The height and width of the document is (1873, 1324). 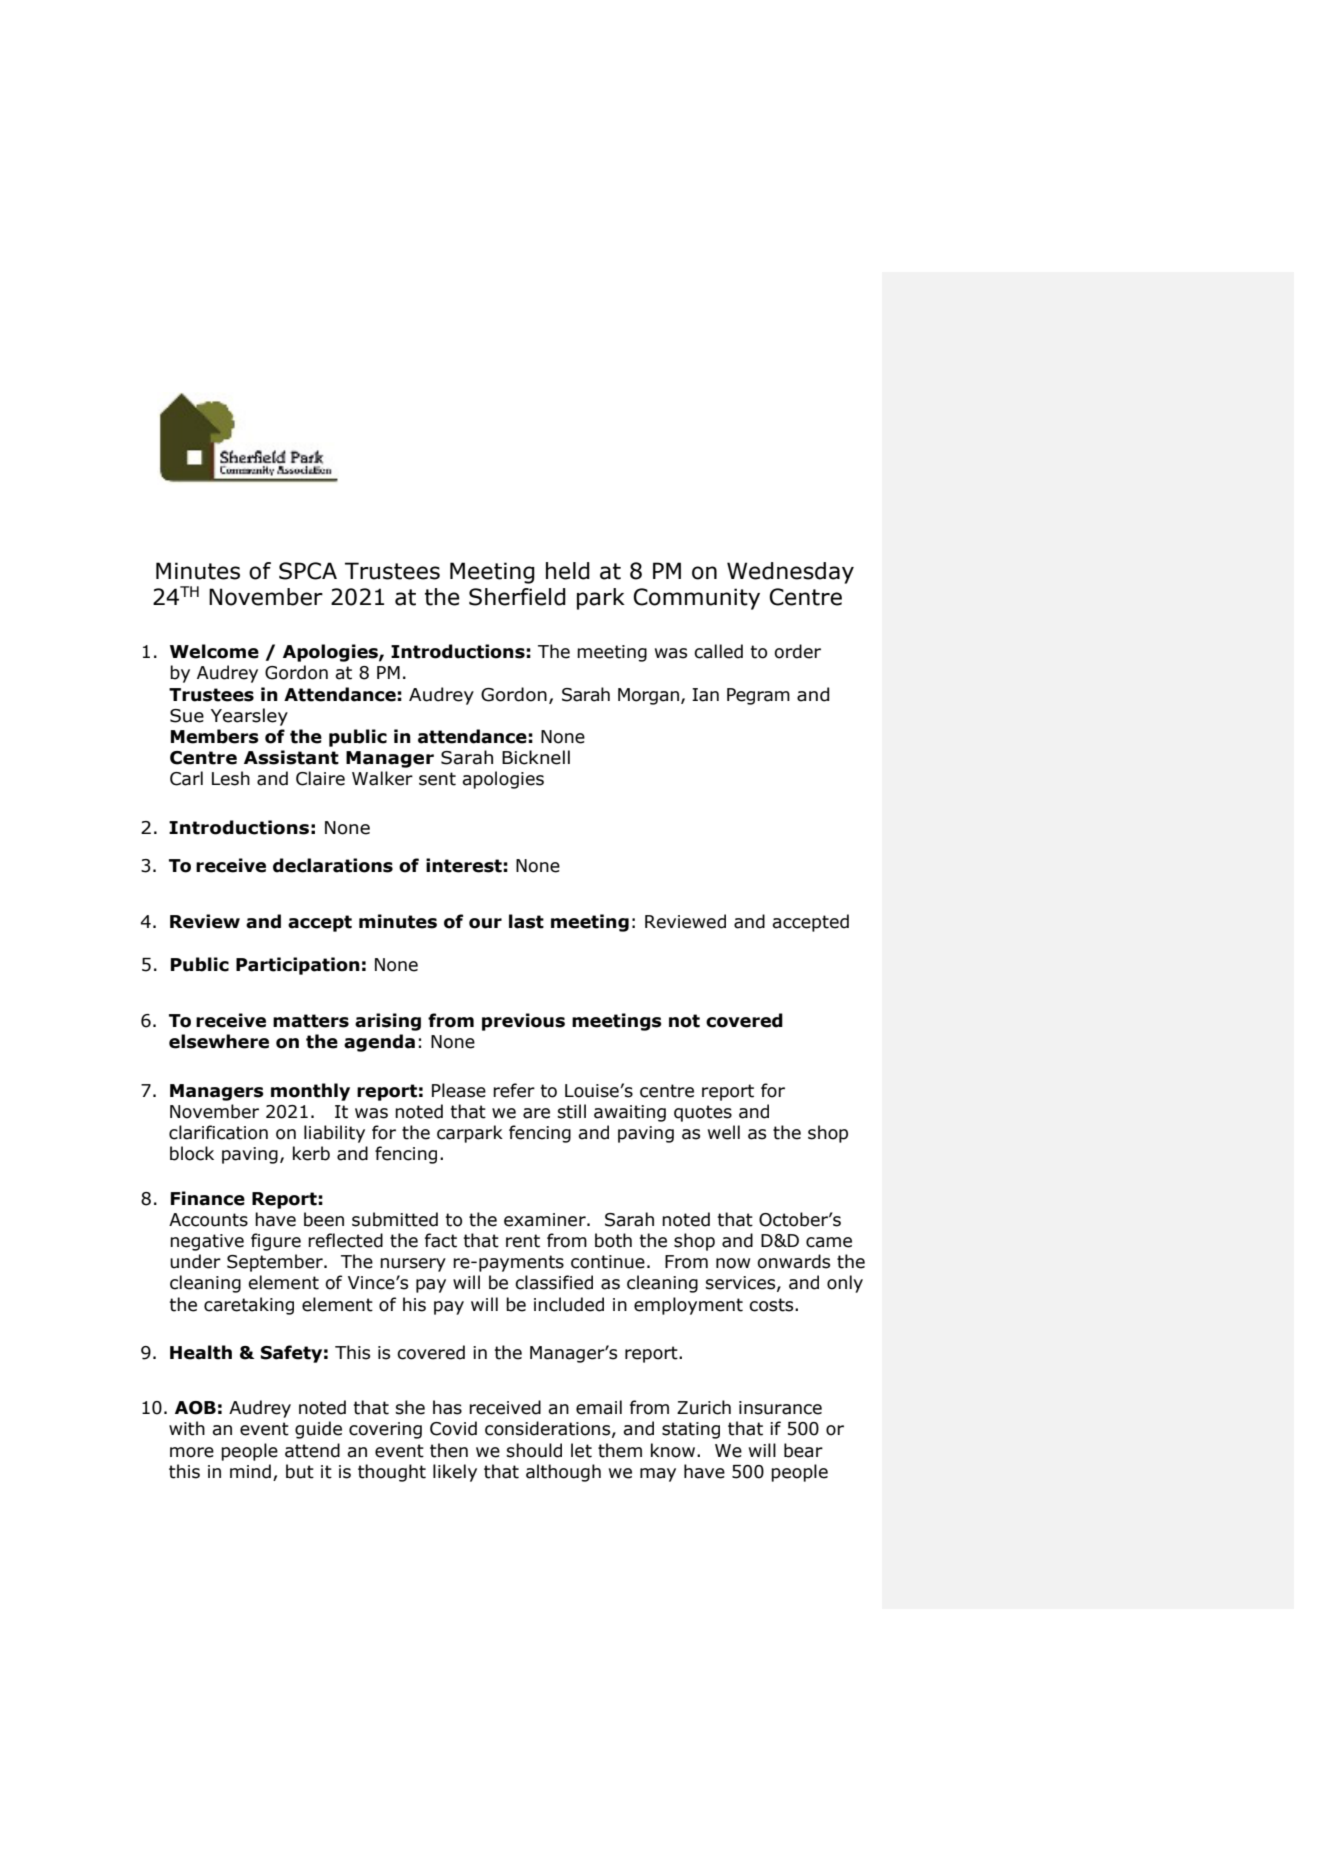 I want to click on Wednesday, so click(x=790, y=573).
